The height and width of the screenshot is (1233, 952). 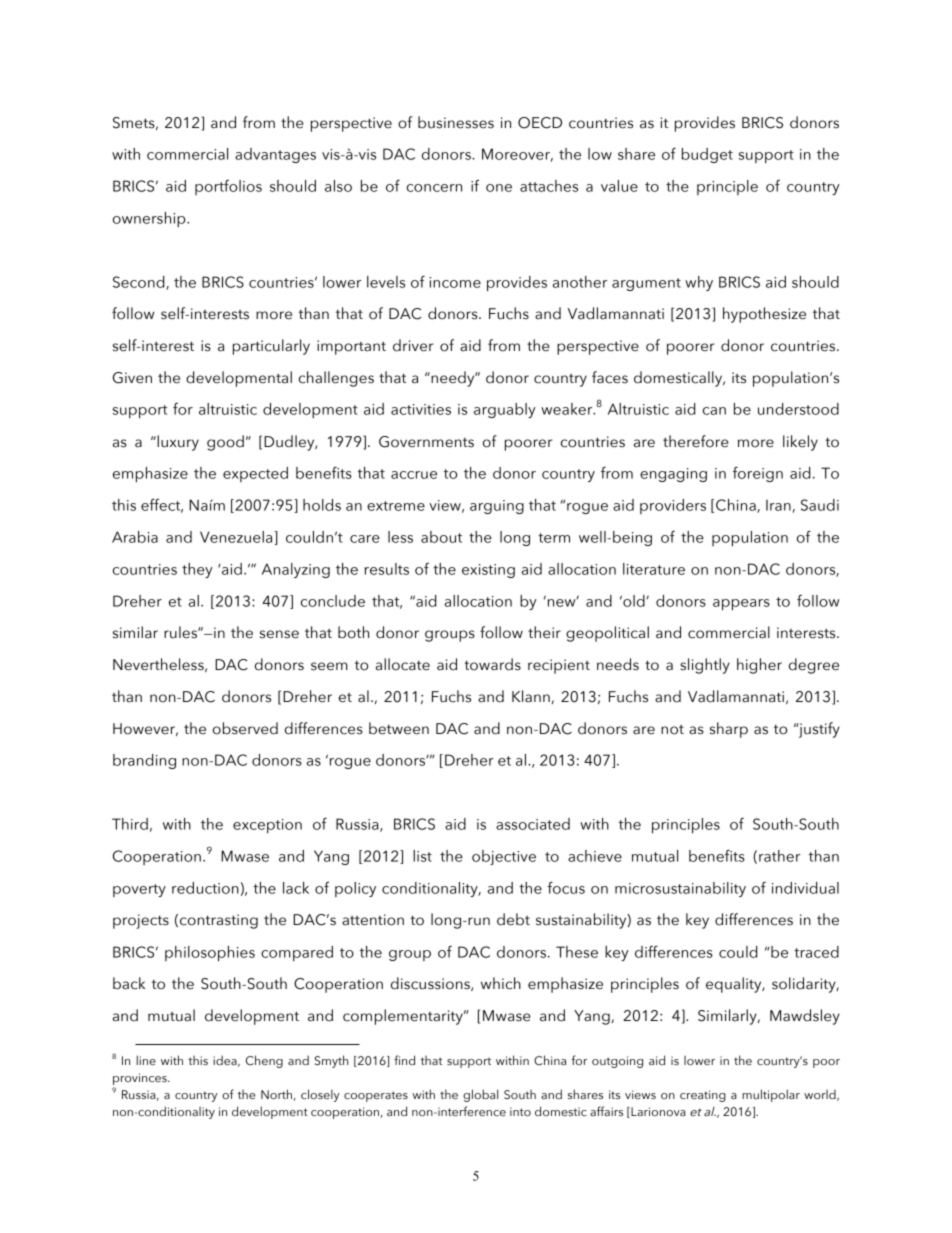 I want to click on branding, so click(x=144, y=761).
